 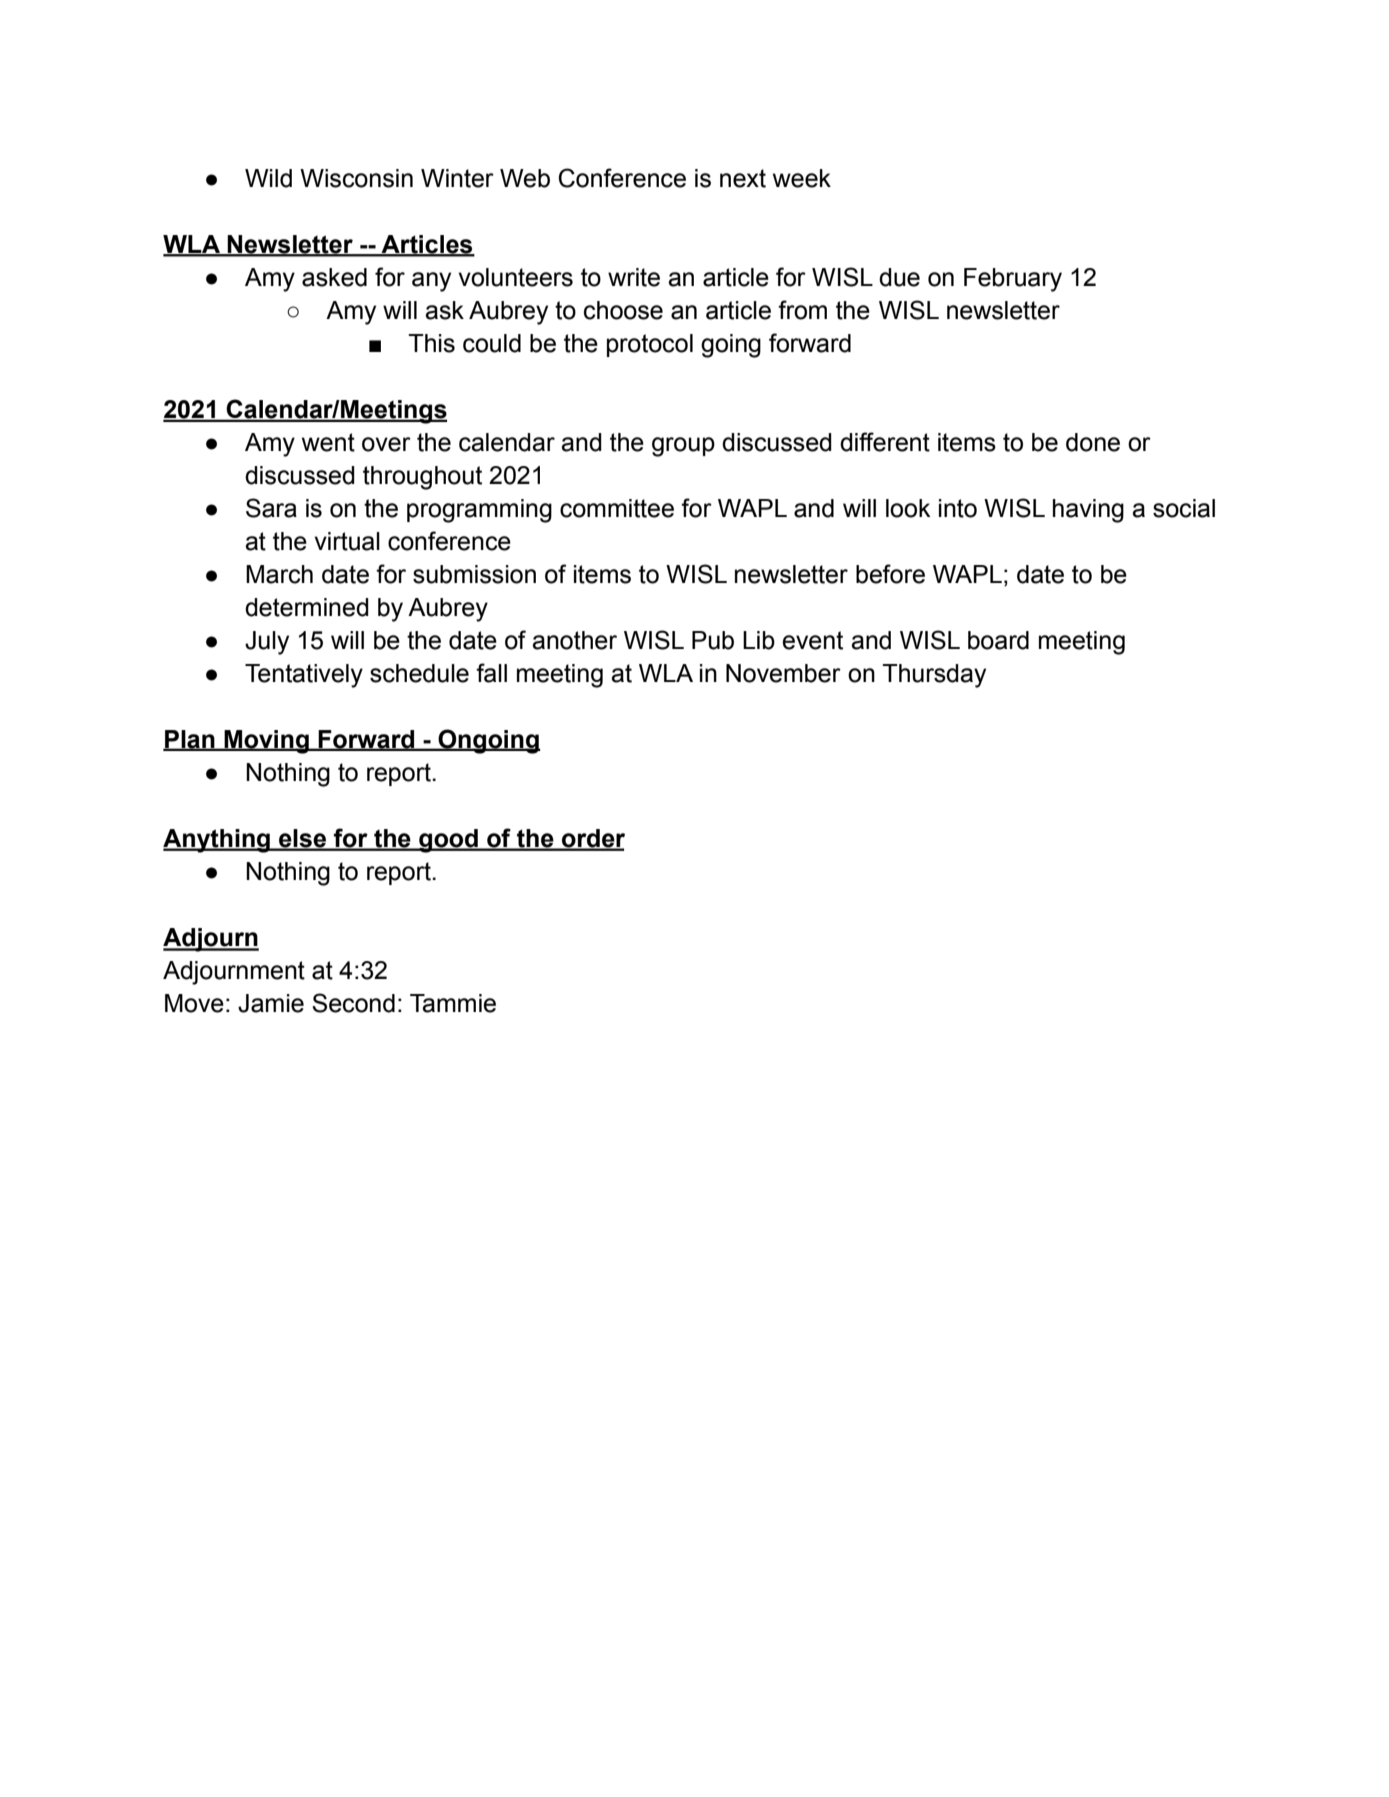 What do you see at coordinates (743, 178) in the screenshot?
I see `next` at bounding box center [743, 178].
